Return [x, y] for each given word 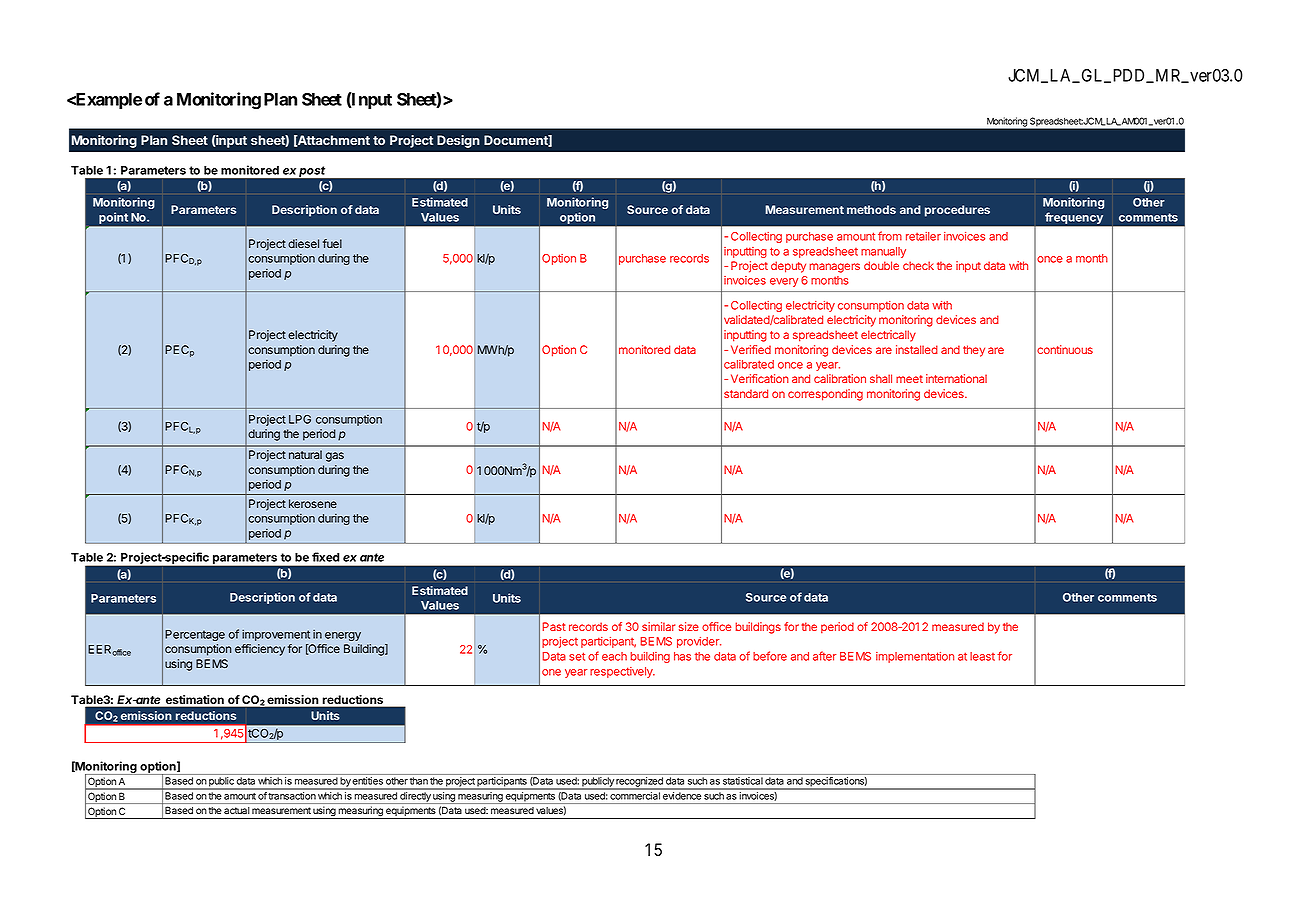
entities [368, 781]
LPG [300, 419]
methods [871, 209]
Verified [751, 349]
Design [458, 141]
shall [881, 378]
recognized [639, 783]
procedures [957, 211]
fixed [326, 557]
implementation [915, 657]
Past [554, 626]
